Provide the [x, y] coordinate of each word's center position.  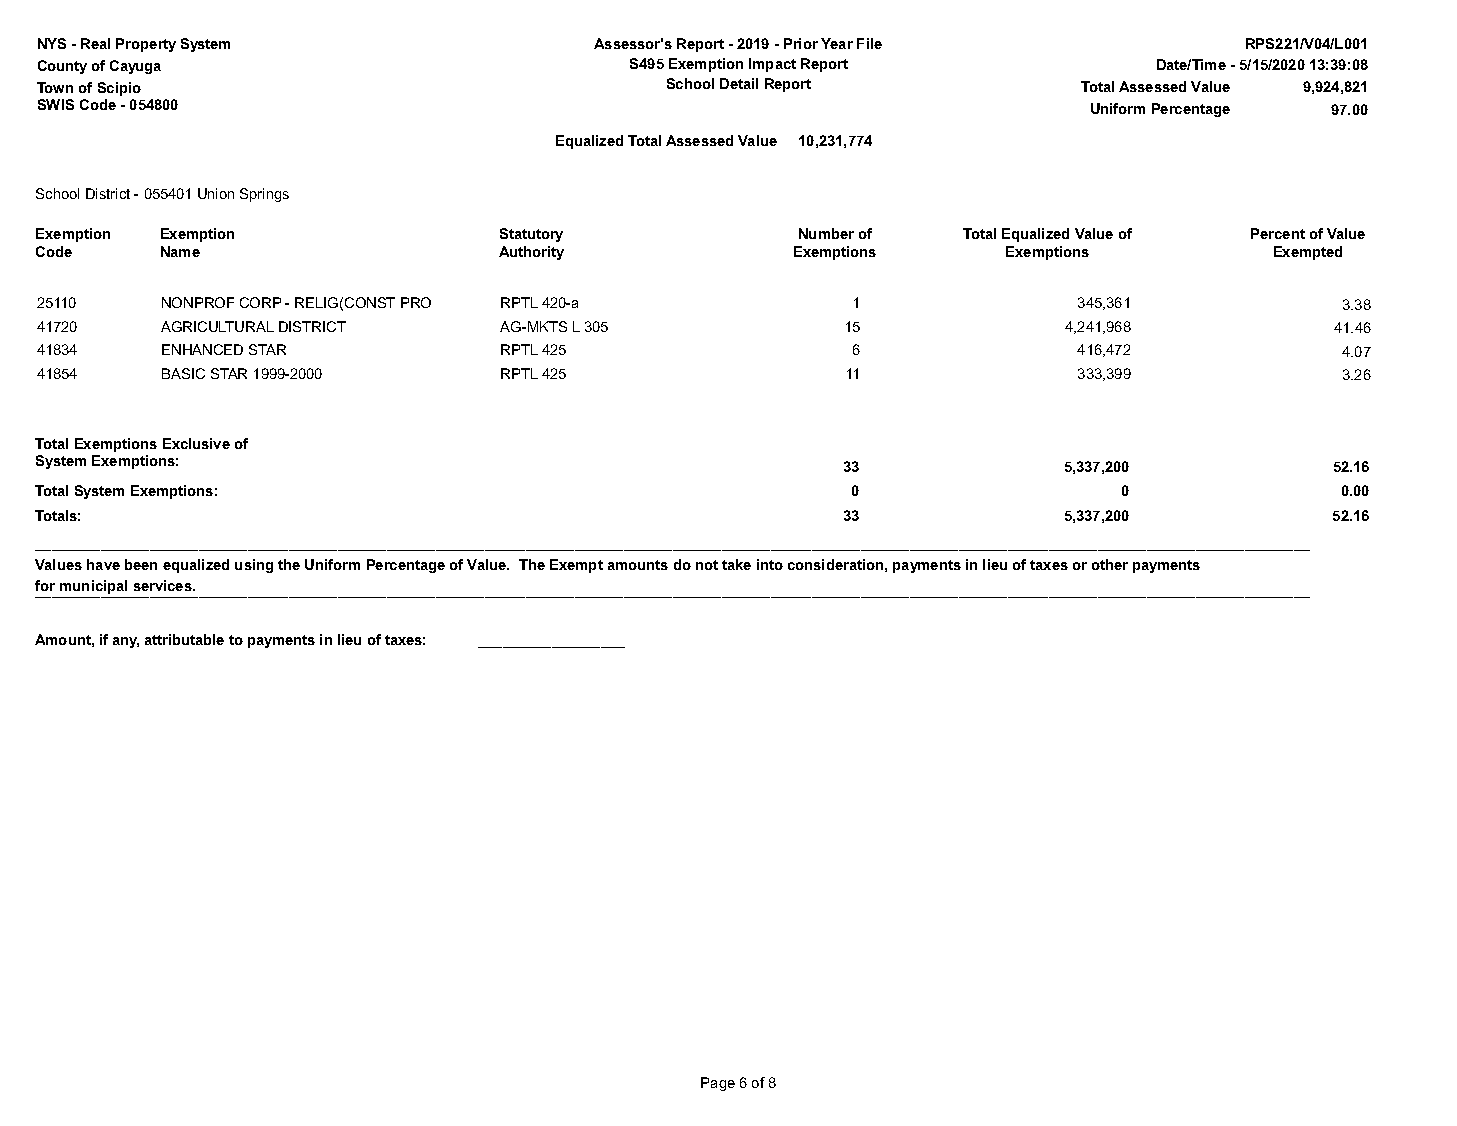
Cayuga [135, 67]
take [736, 564]
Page [718, 1084]
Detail [739, 83]
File [869, 43]
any [126, 642]
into [770, 564]
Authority [531, 253]
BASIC [183, 373]
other [1110, 564]
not [707, 565]
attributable [184, 639]
